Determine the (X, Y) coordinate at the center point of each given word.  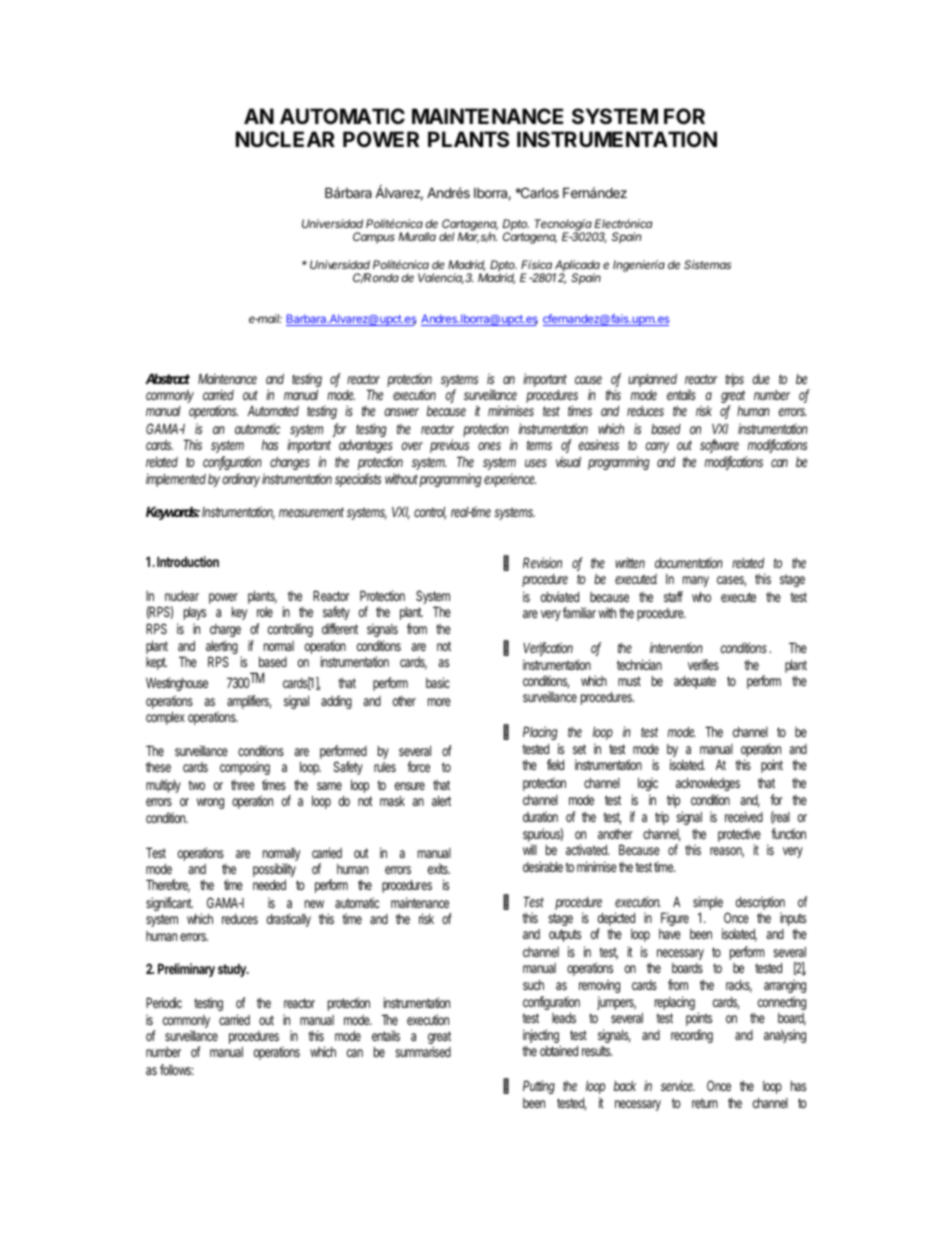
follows (177, 1069)
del (446, 236)
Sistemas (707, 264)
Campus (374, 238)
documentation (689, 562)
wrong (210, 803)
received (744, 816)
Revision (542, 562)
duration (540, 816)
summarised (423, 1051)
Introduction (188, 561)
